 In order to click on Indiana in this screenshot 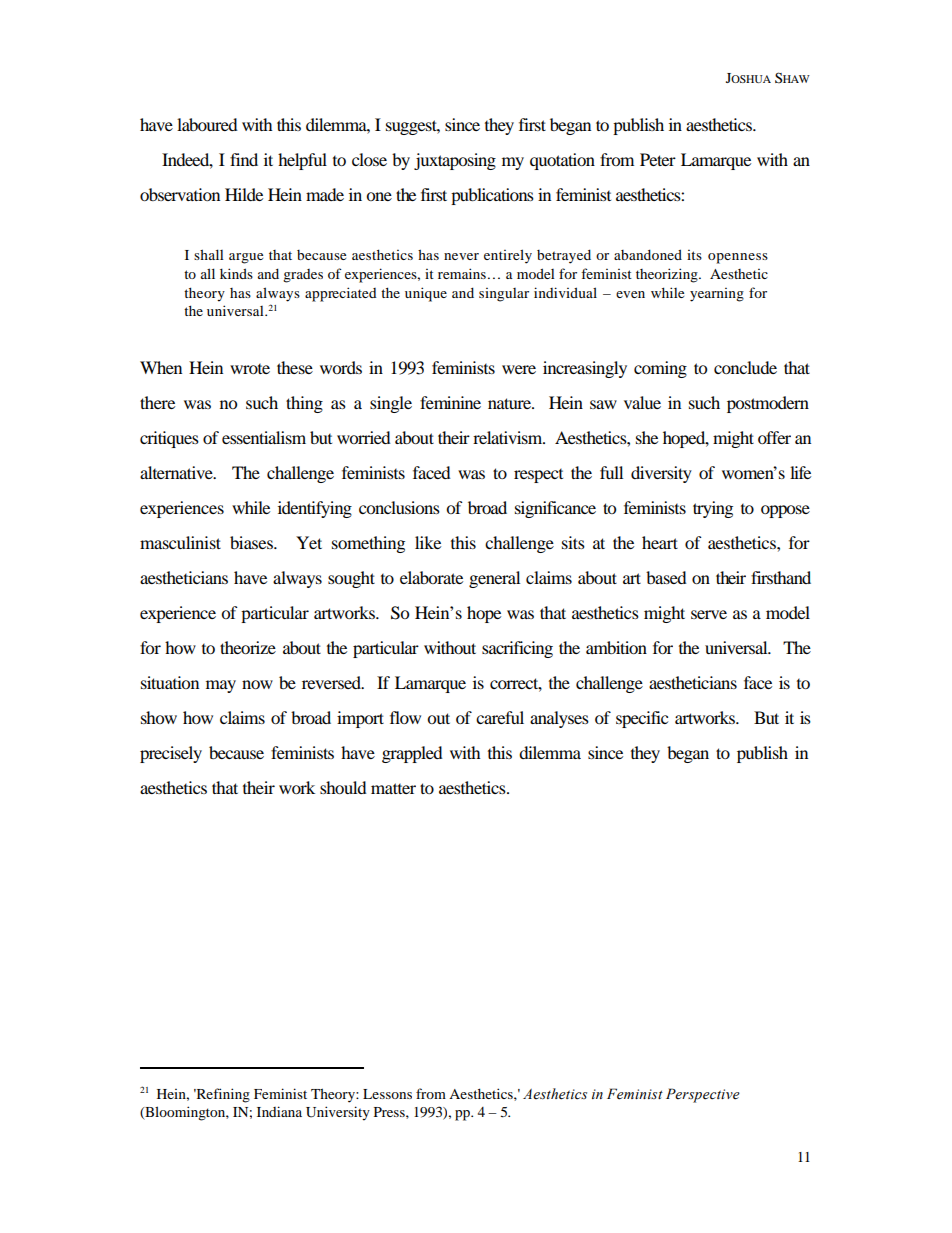, I will do `click(279, 1111)`.
